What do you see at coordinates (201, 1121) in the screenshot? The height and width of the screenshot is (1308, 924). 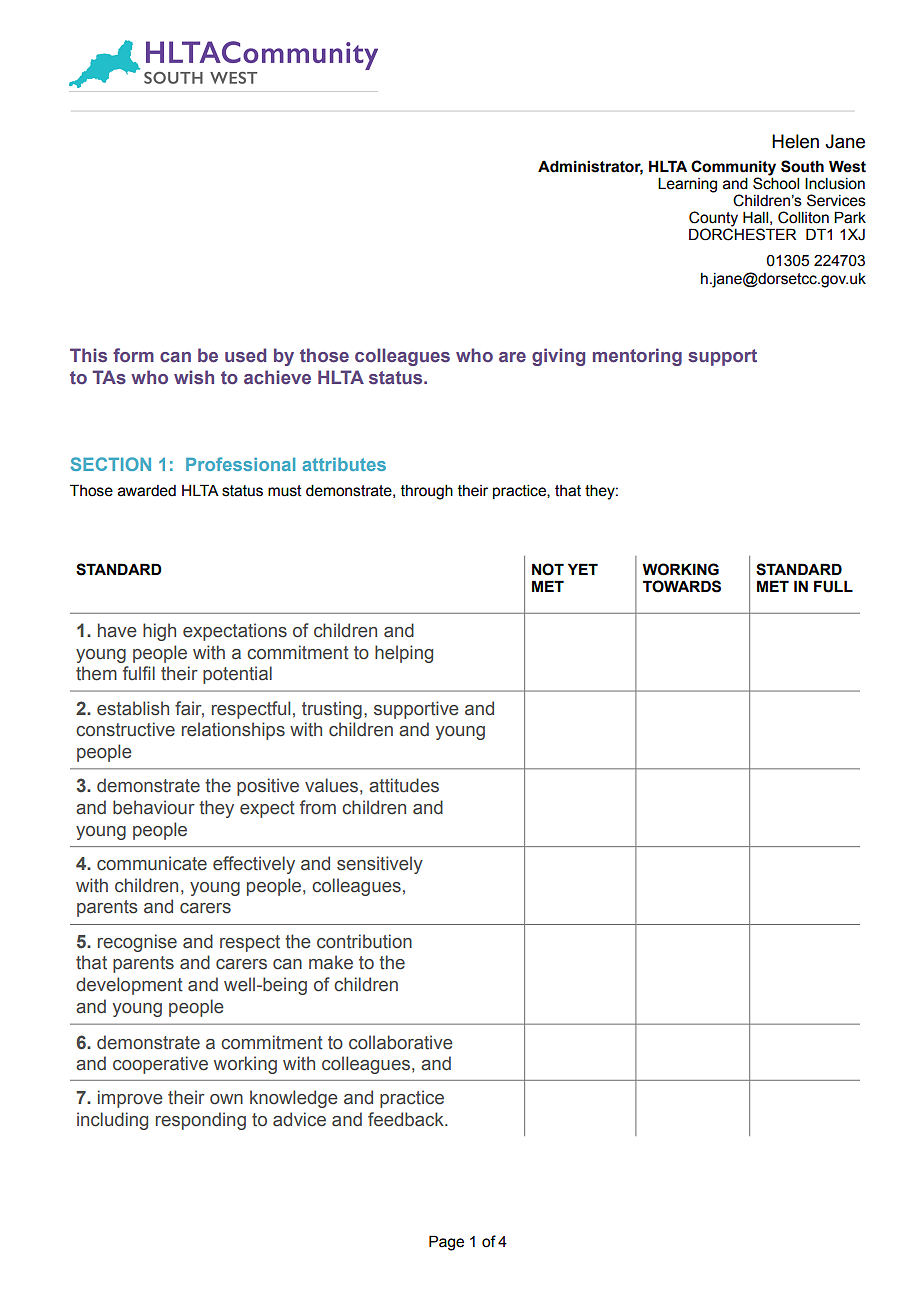 I see `responding` at bounding box center [201, 1121].
